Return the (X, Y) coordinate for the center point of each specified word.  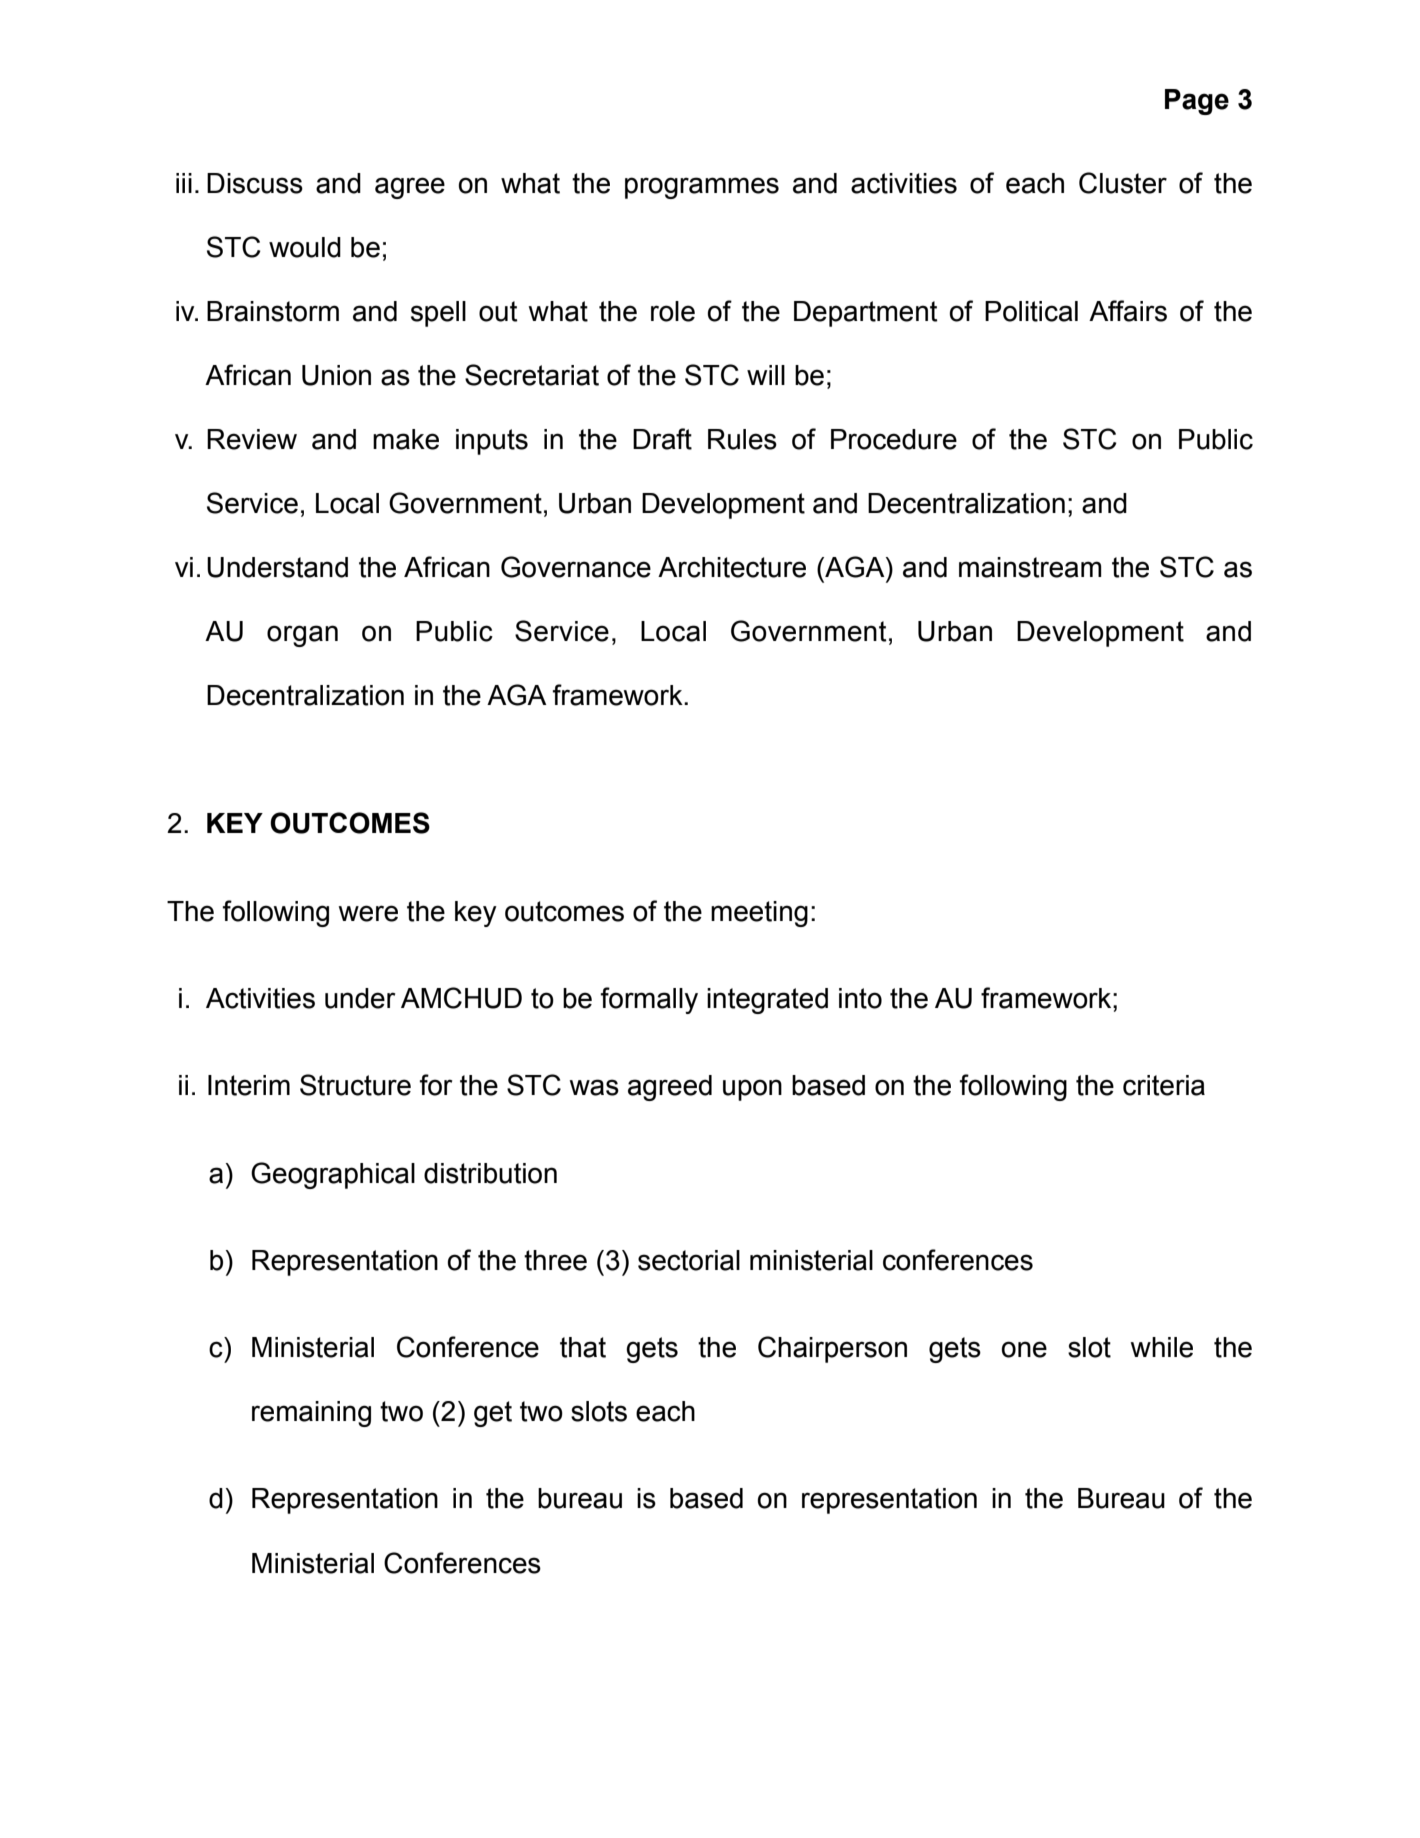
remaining (311, 1414)
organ (302, 636)
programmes (702, 188)
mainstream (1030, 567)
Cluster (1123, 183)
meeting (759, 914)
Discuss (255, 183)
